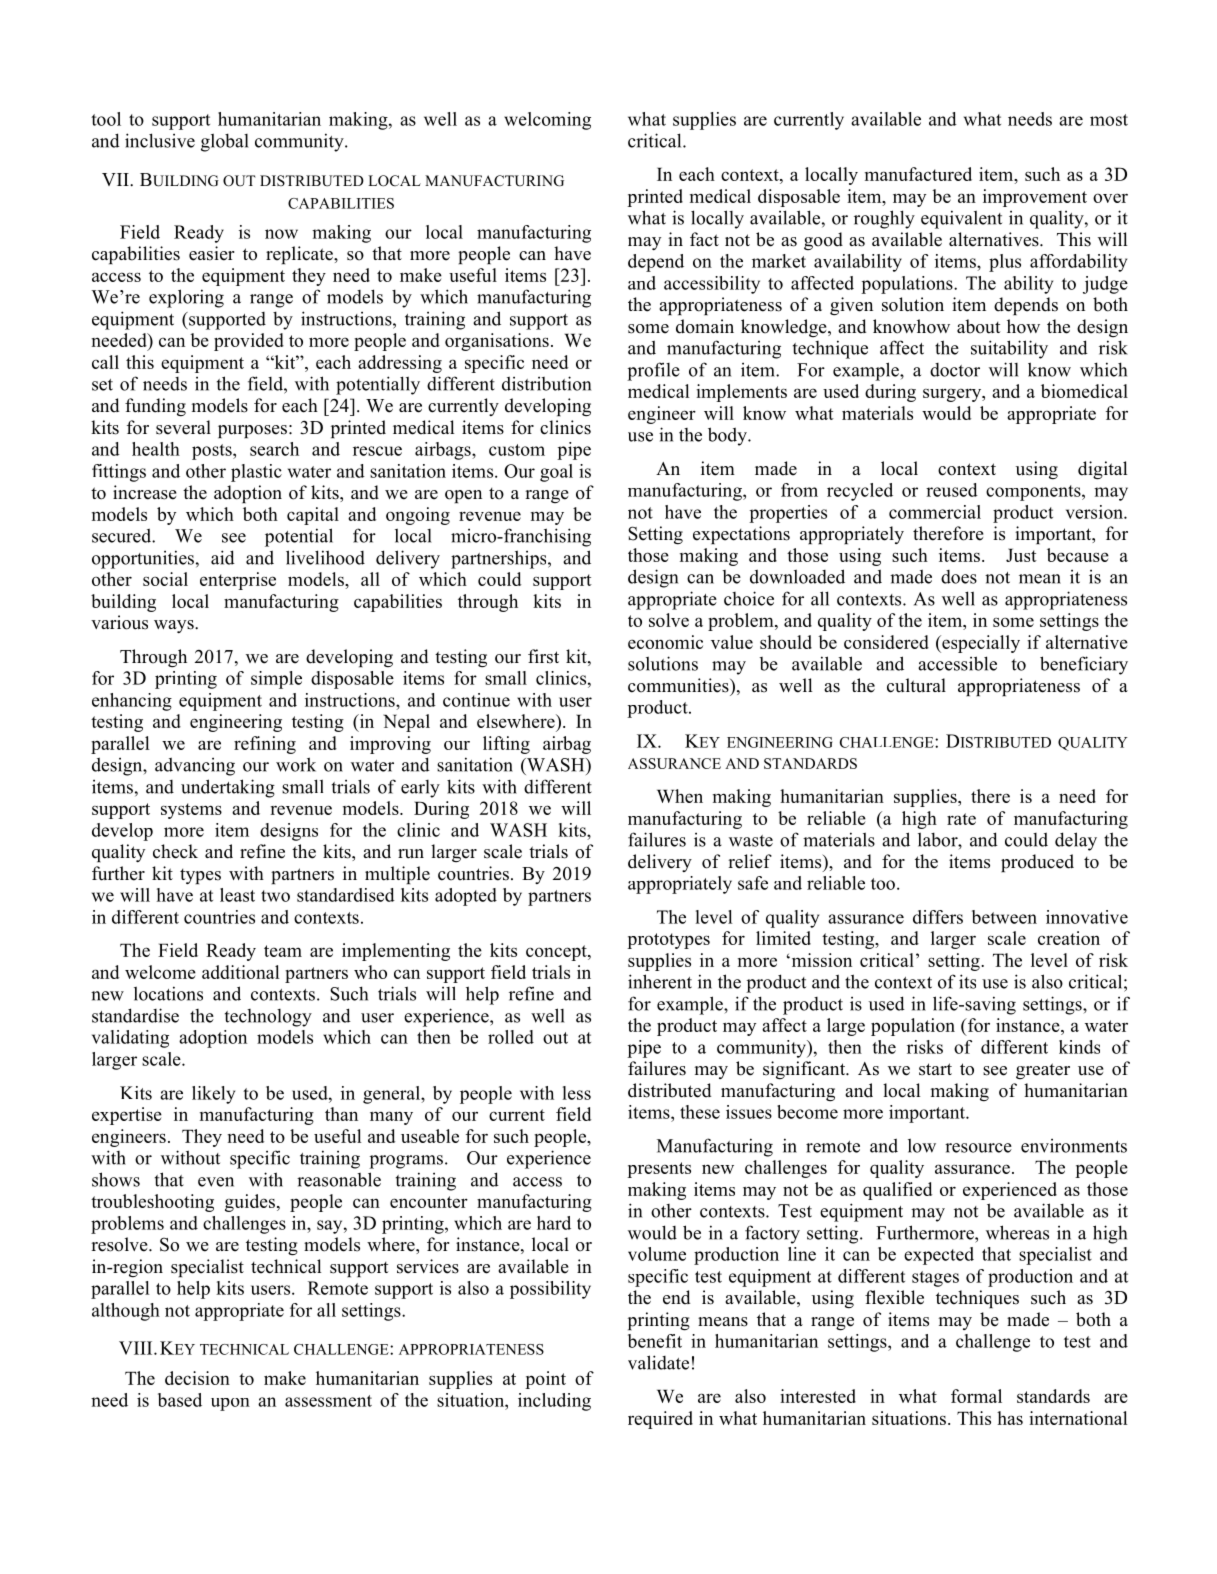 This screenshot has height=1574, width=1217. What do you see at coordinates (223, 557) in the screenshot?
I see `aid` at bounding box center [223, 557].
